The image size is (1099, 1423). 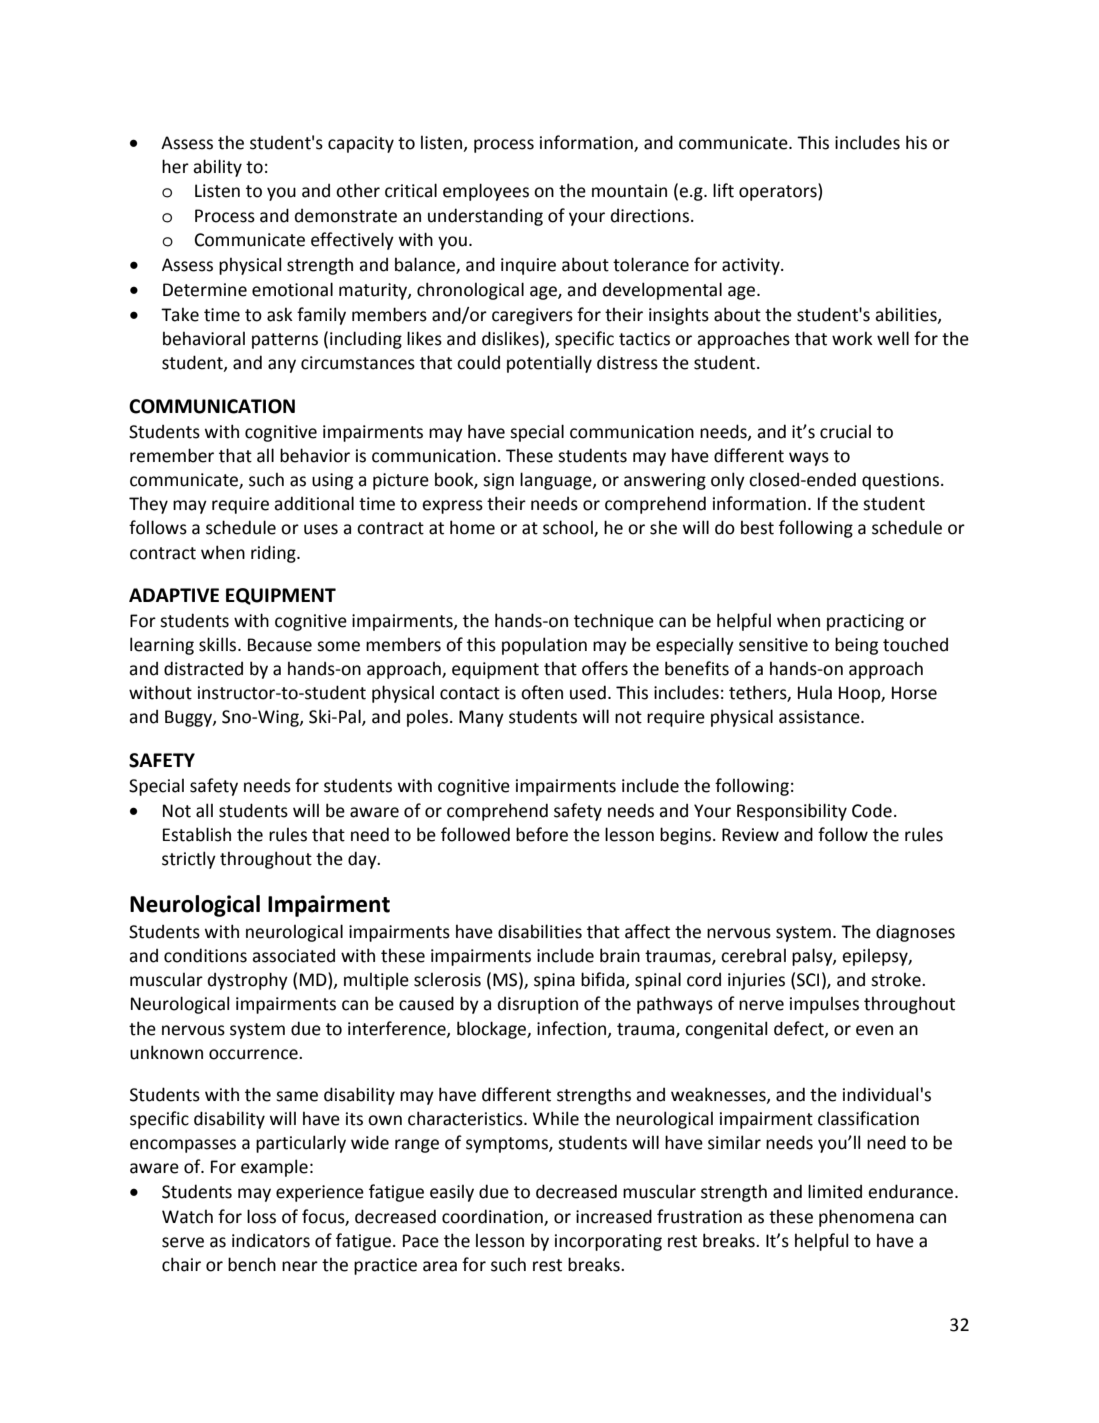 What do you see at coordinates (248, 981) in the screenshot?
I see `dystrophy` at bounding box center [248, 981].
